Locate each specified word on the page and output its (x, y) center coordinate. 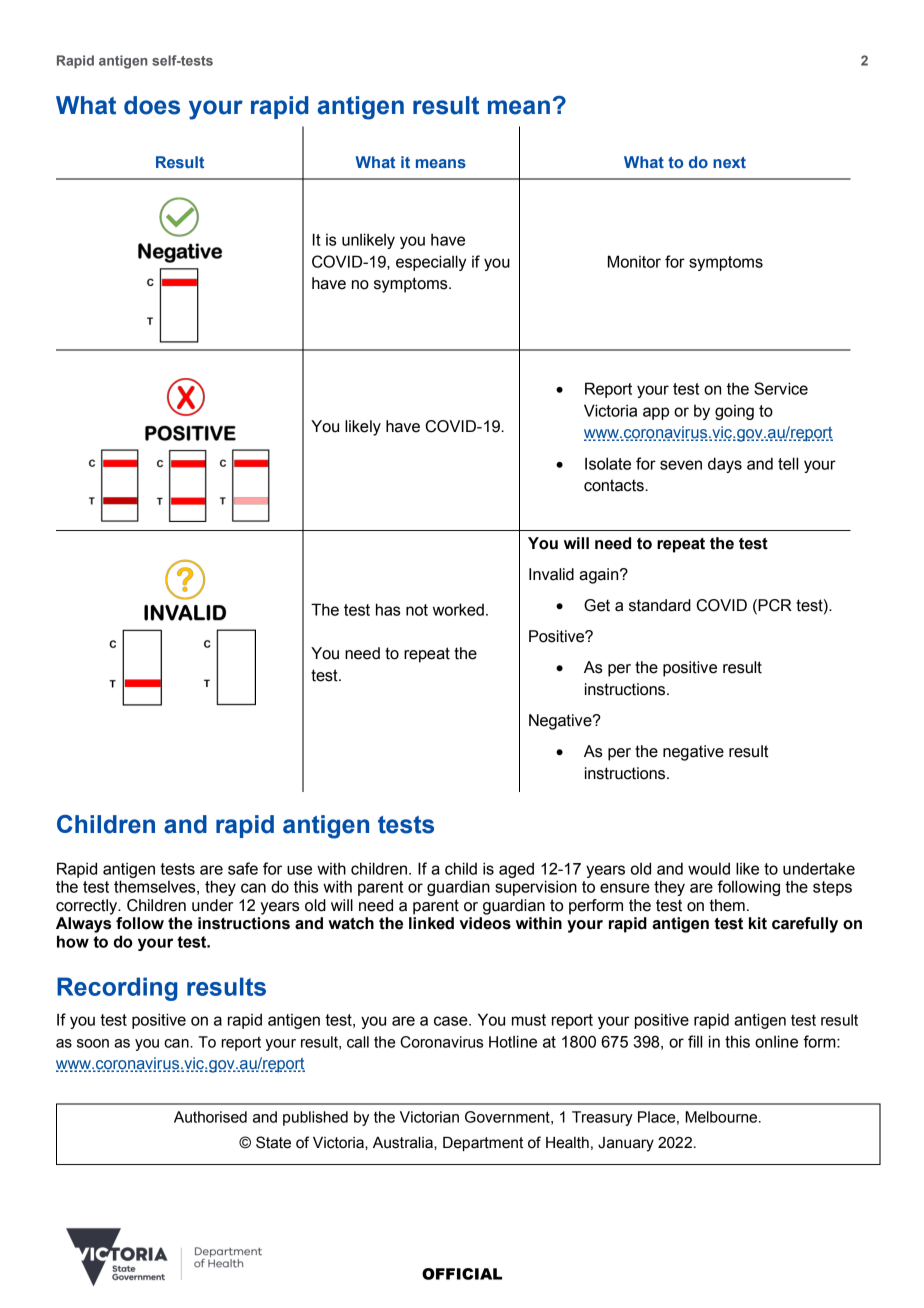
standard (660, 605)
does (152, 105)
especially (431, 263)
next (729, 162)
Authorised (210, 1117)
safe (243, 868)
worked (458, 609)
